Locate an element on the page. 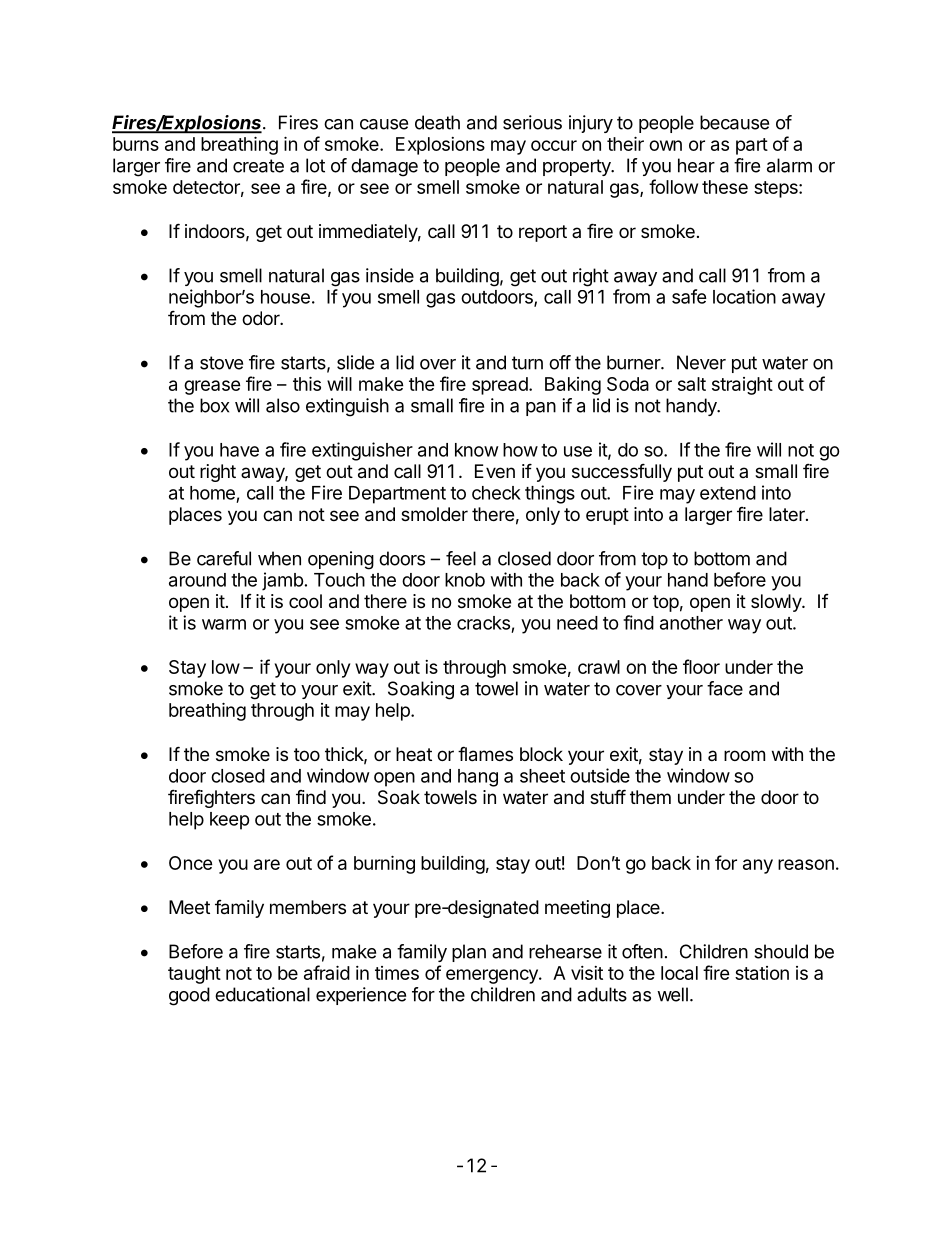 This image has height=1233, width=952. create is located at coordinates (258, 166).
